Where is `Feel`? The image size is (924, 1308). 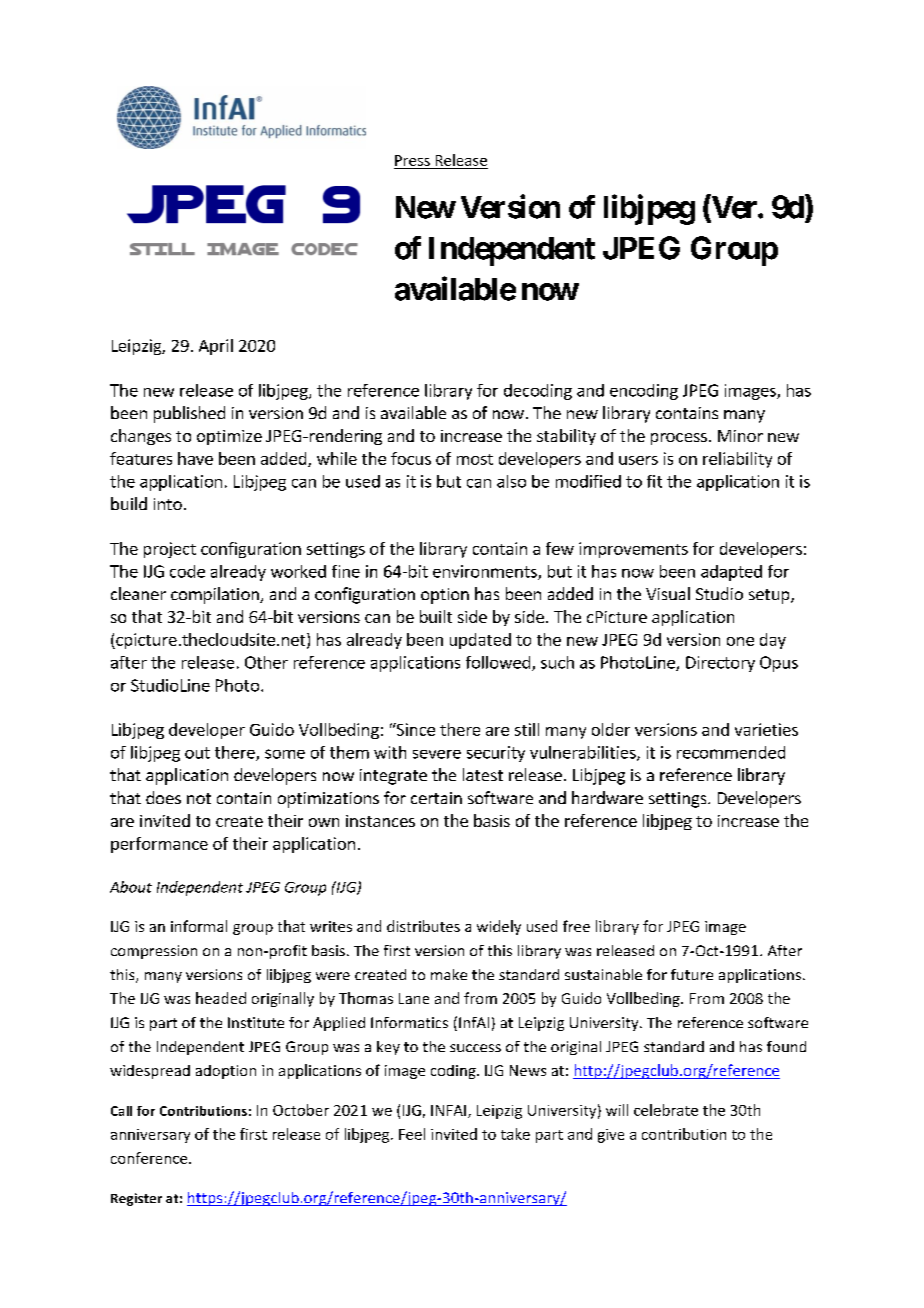 Feel is located at coordinates (412, 1134).
